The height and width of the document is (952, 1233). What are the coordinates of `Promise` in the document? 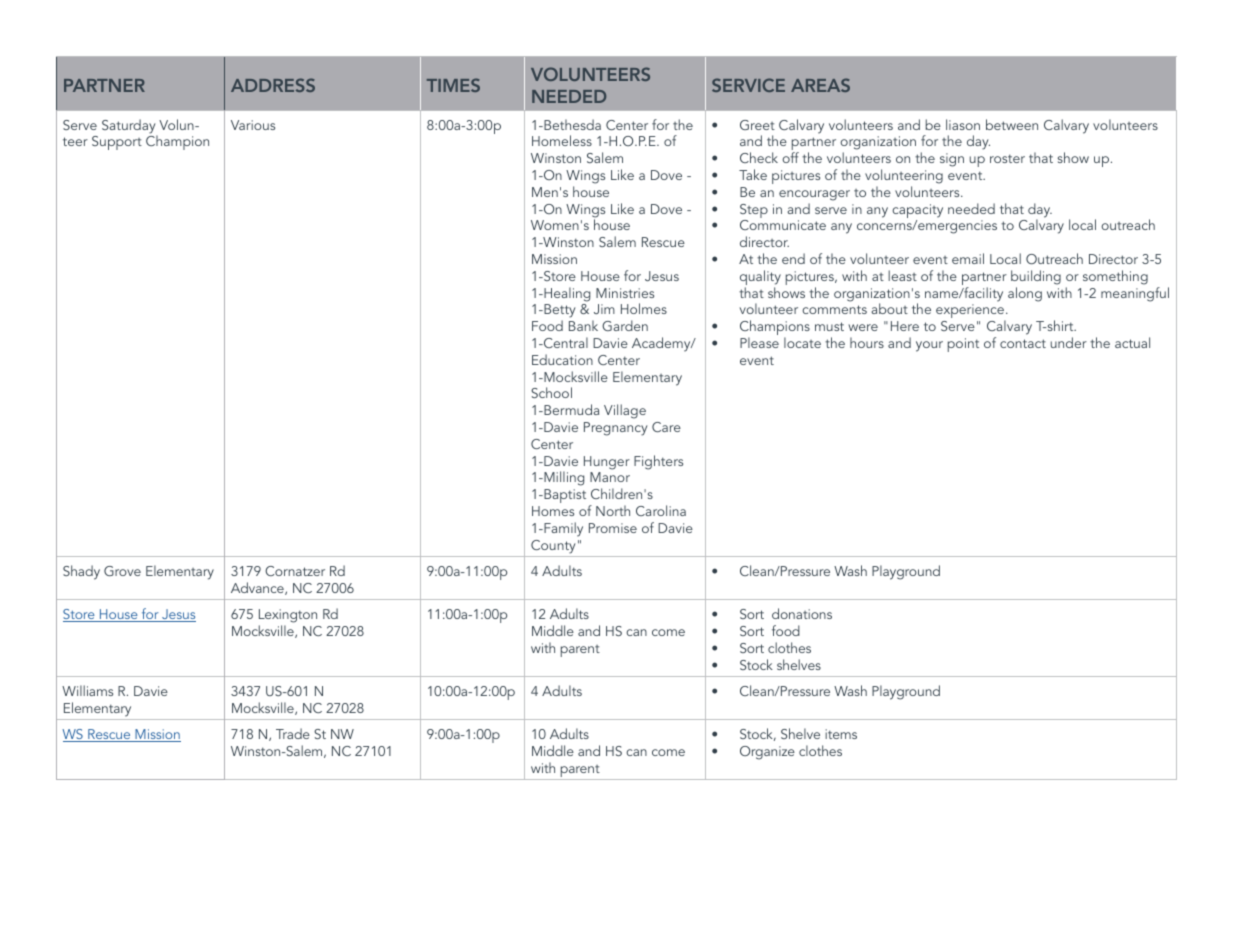 It's located at (613, 528).
